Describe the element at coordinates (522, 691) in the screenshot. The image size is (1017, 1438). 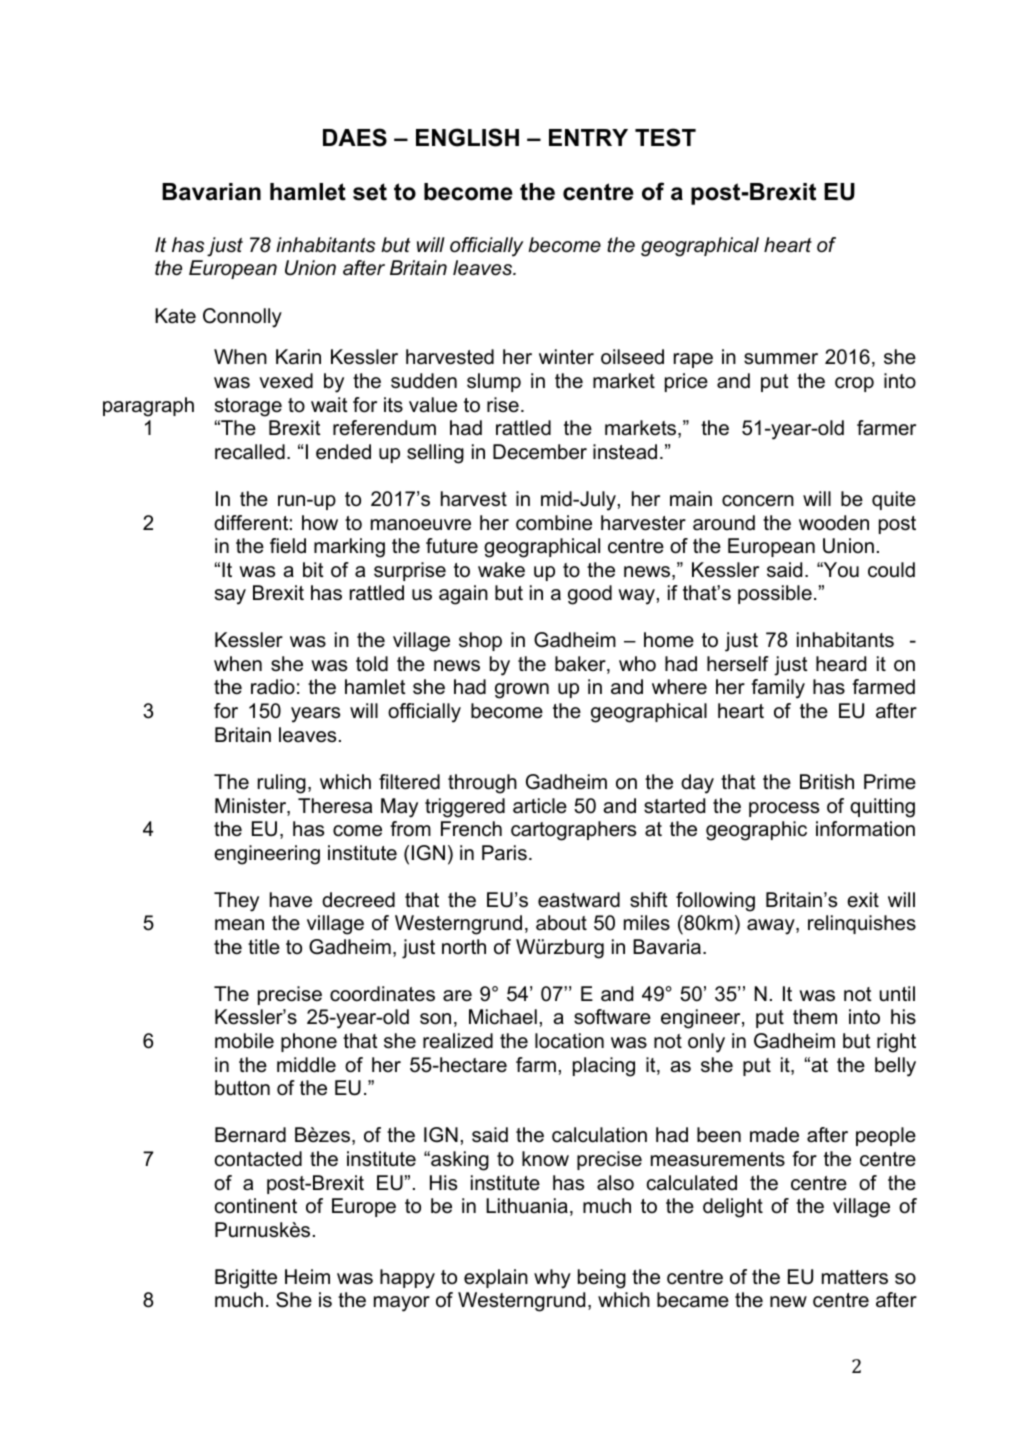
I see `grown` at that location.
